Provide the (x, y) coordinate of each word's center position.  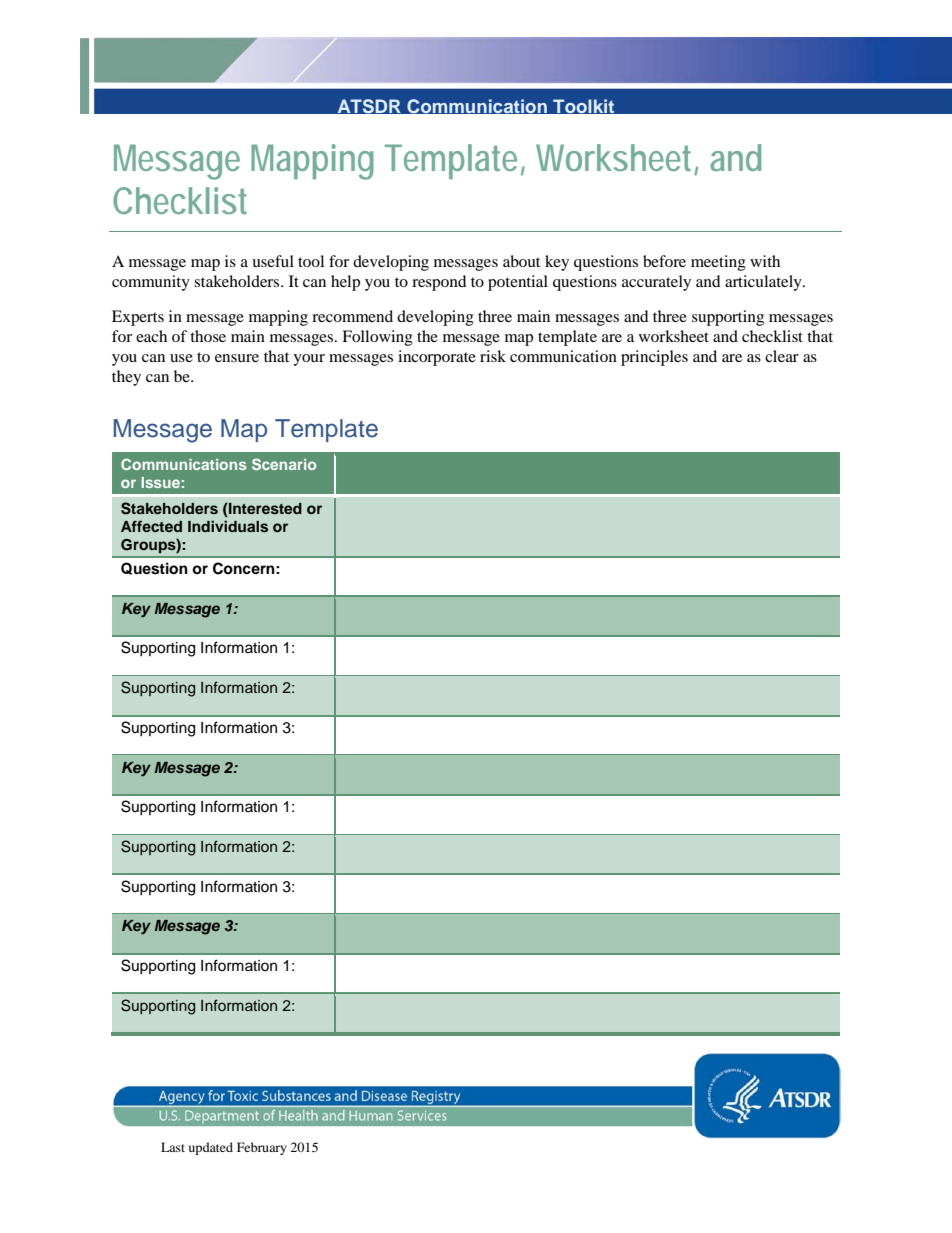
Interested (264, 510)
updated (211, 1148)
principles (654, 358)
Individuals (228, 526)
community (151, 283)
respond (439, 283)
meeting (718, 263)
